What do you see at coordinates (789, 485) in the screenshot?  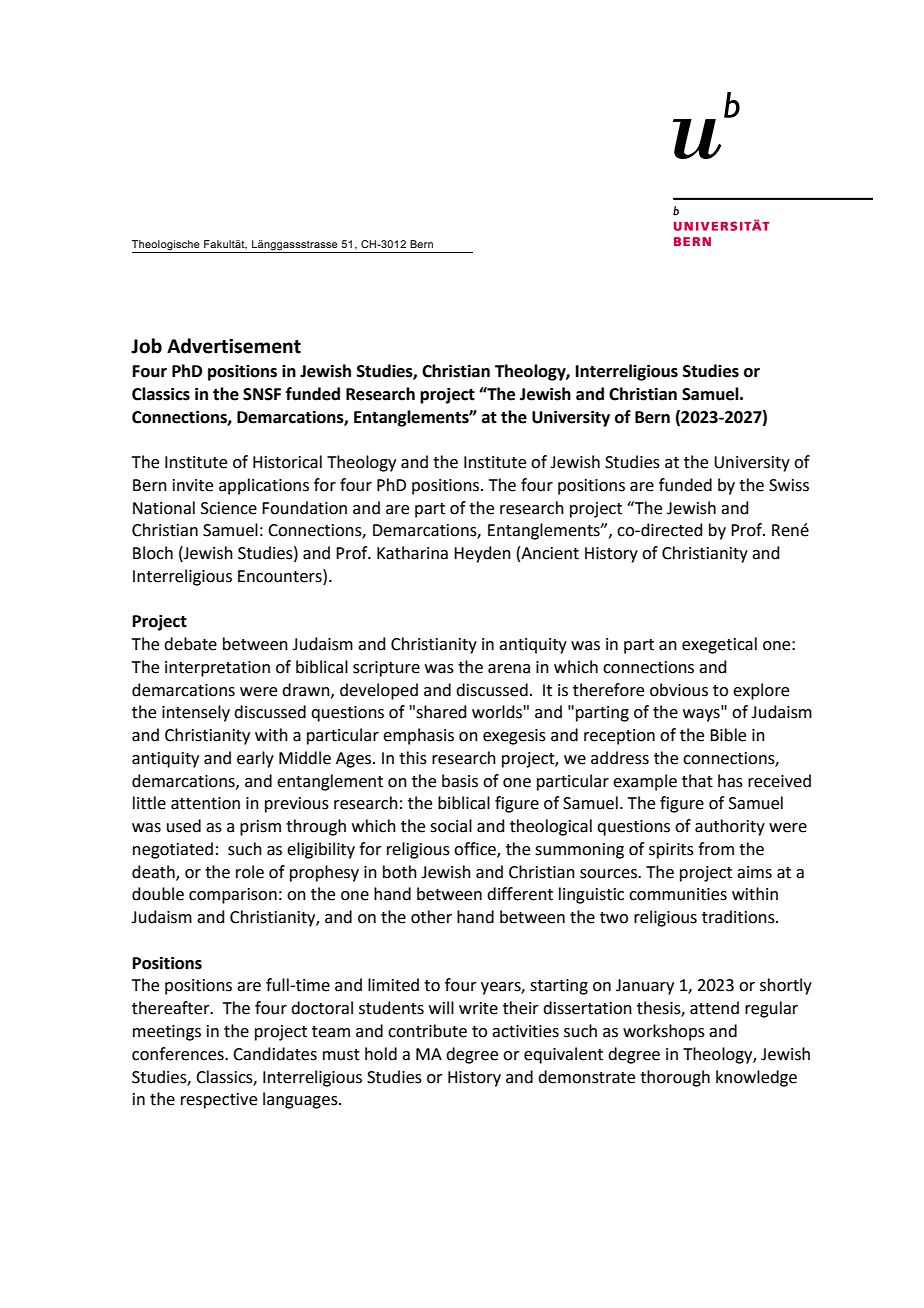 I see `Swiss` at bounding box center [789, 485].
